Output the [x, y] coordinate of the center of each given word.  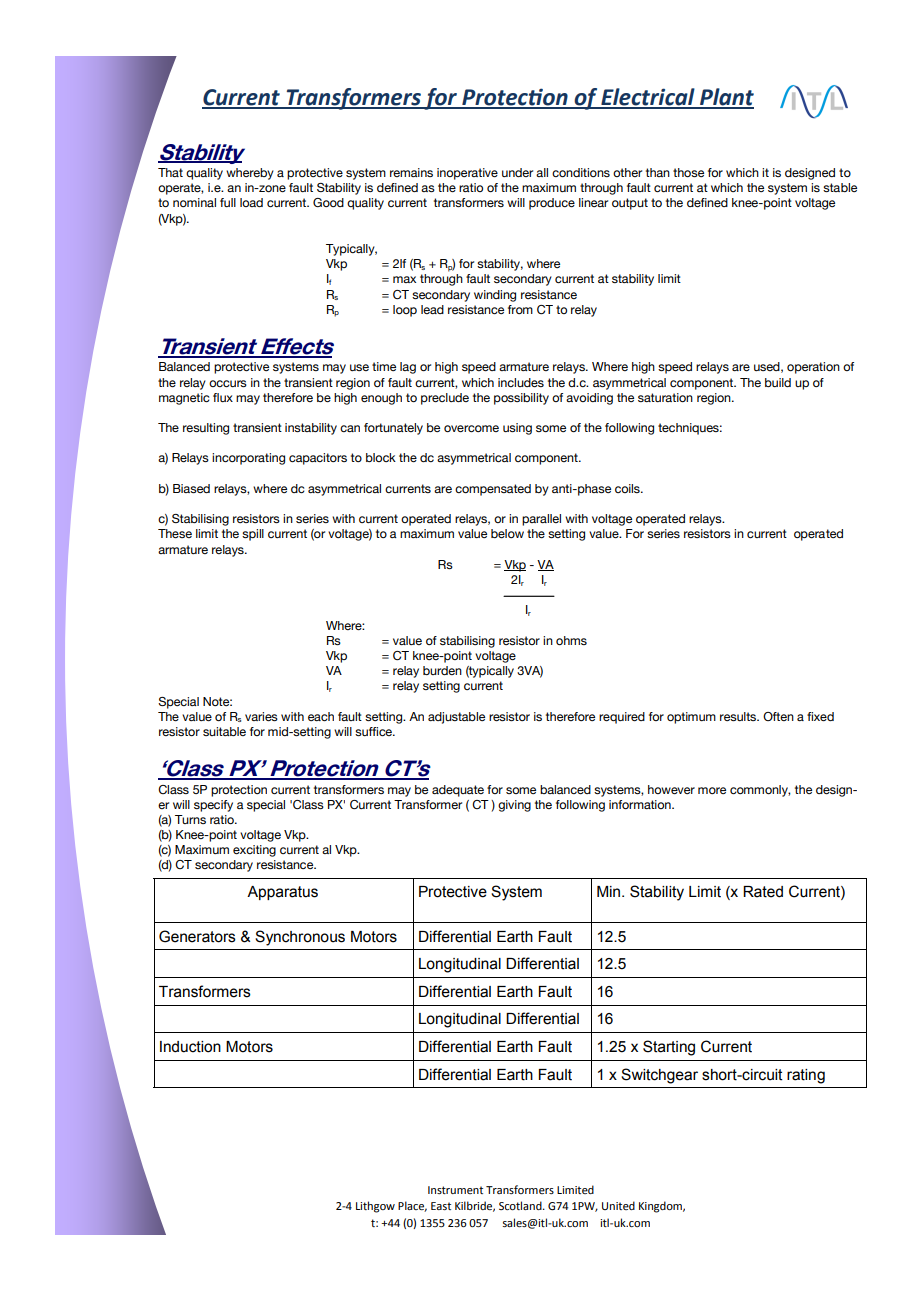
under [517, 172]
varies [261, 716]
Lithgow [375, 1207]
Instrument [455, 1190]
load [251, 202]
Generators [197, 936]
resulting [206, 429]
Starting [669, 1048]
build [778, 382]
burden [442, 670]
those [688, 172]
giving [514, 806]
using [517, 429]
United [618, 1205]
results [739, 716]
